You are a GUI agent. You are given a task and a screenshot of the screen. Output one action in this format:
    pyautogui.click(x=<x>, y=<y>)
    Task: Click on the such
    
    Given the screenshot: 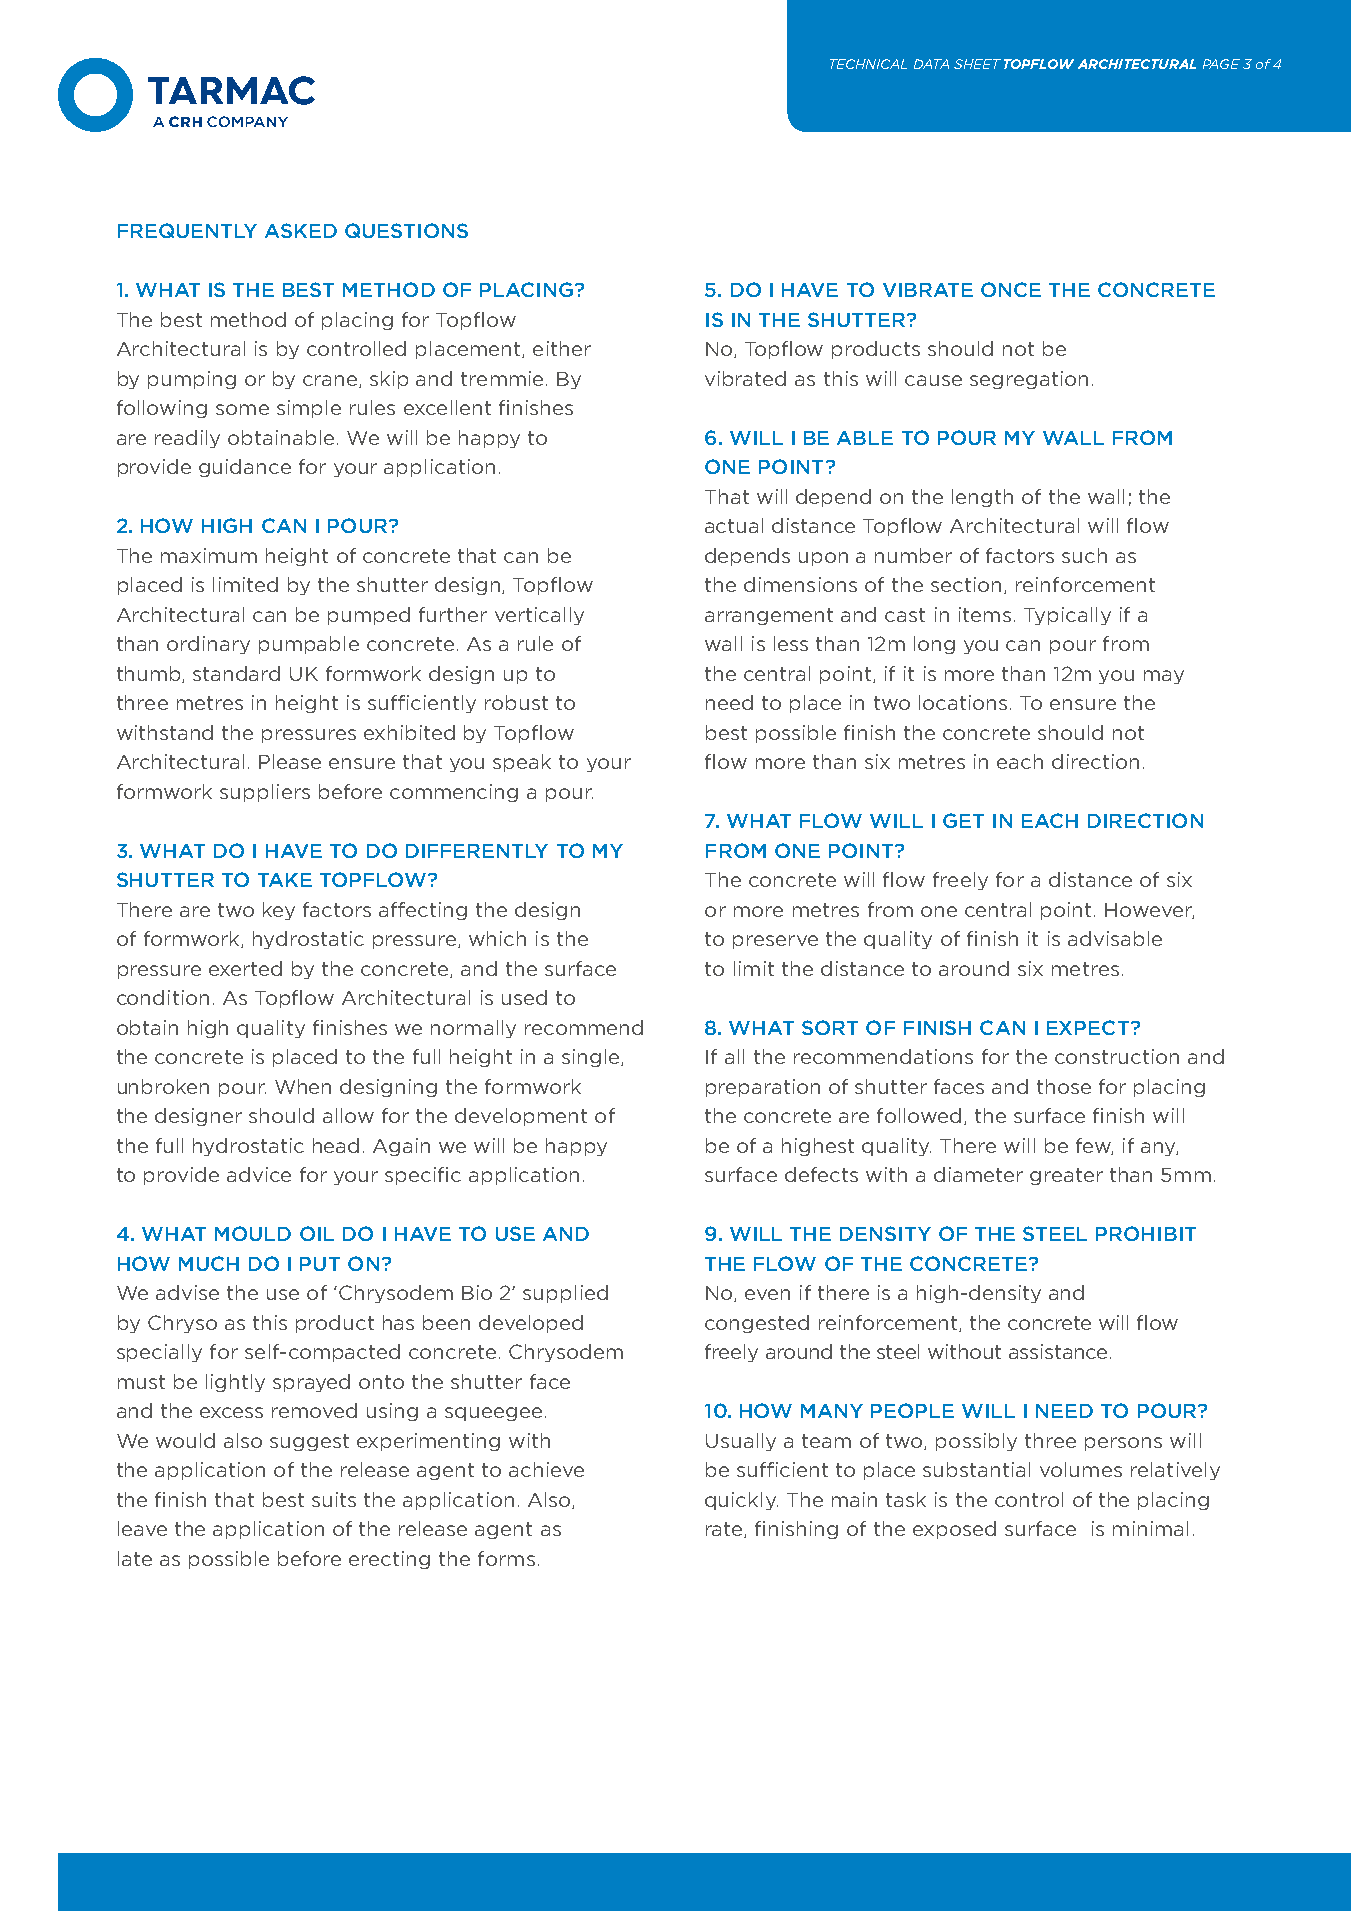 What is the action you would take?
    pyautogui.click(x=1084, y=555)
